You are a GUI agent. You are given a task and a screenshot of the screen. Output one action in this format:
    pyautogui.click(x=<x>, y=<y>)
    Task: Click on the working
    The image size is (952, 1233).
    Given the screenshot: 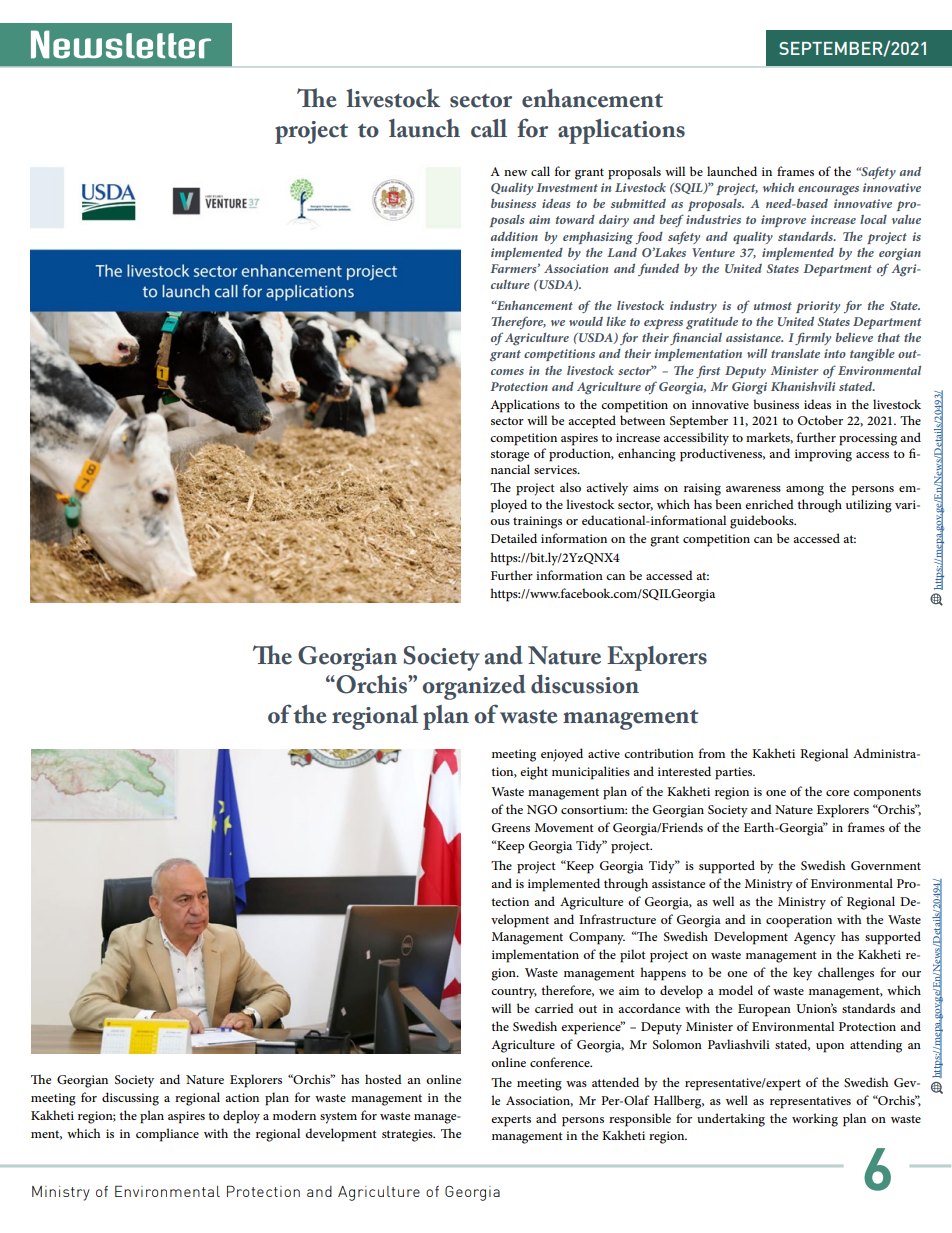 What is the action you would take?
    pyautogui.click(x=815, y=1120)
